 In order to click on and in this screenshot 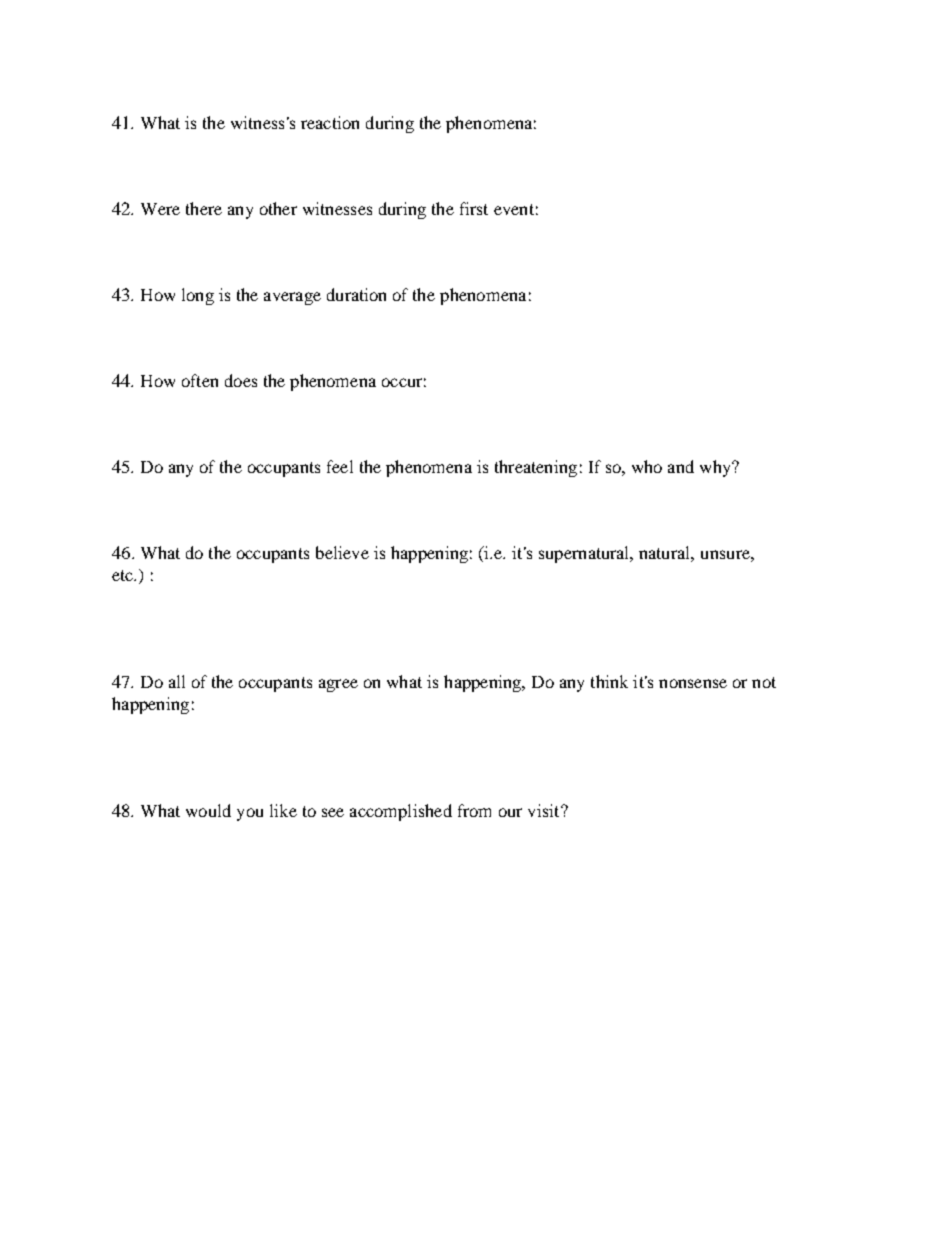, I will do `click(681, 466)`.
